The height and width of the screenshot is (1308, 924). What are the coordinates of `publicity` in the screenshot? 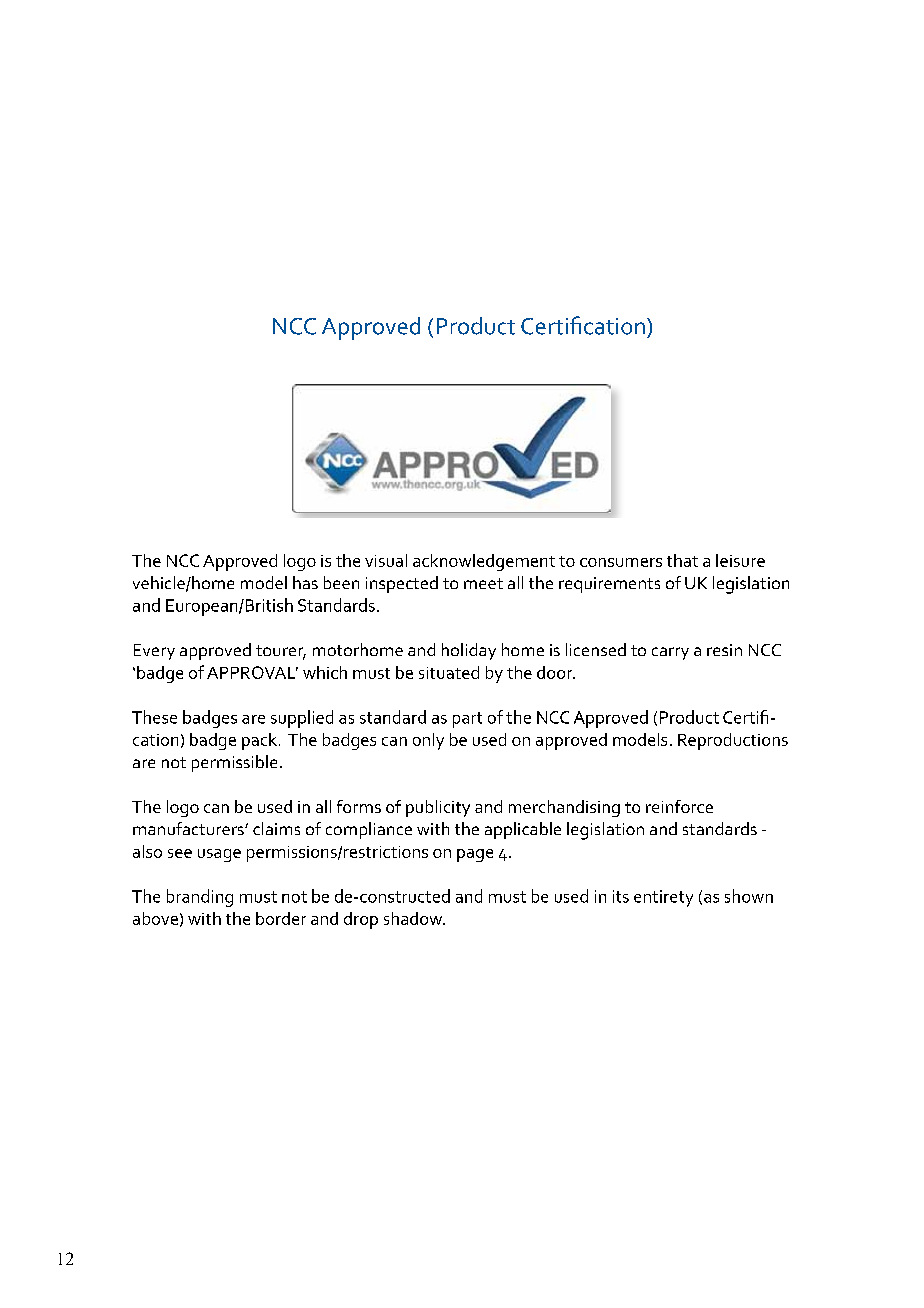 It's located at (438, 808).
